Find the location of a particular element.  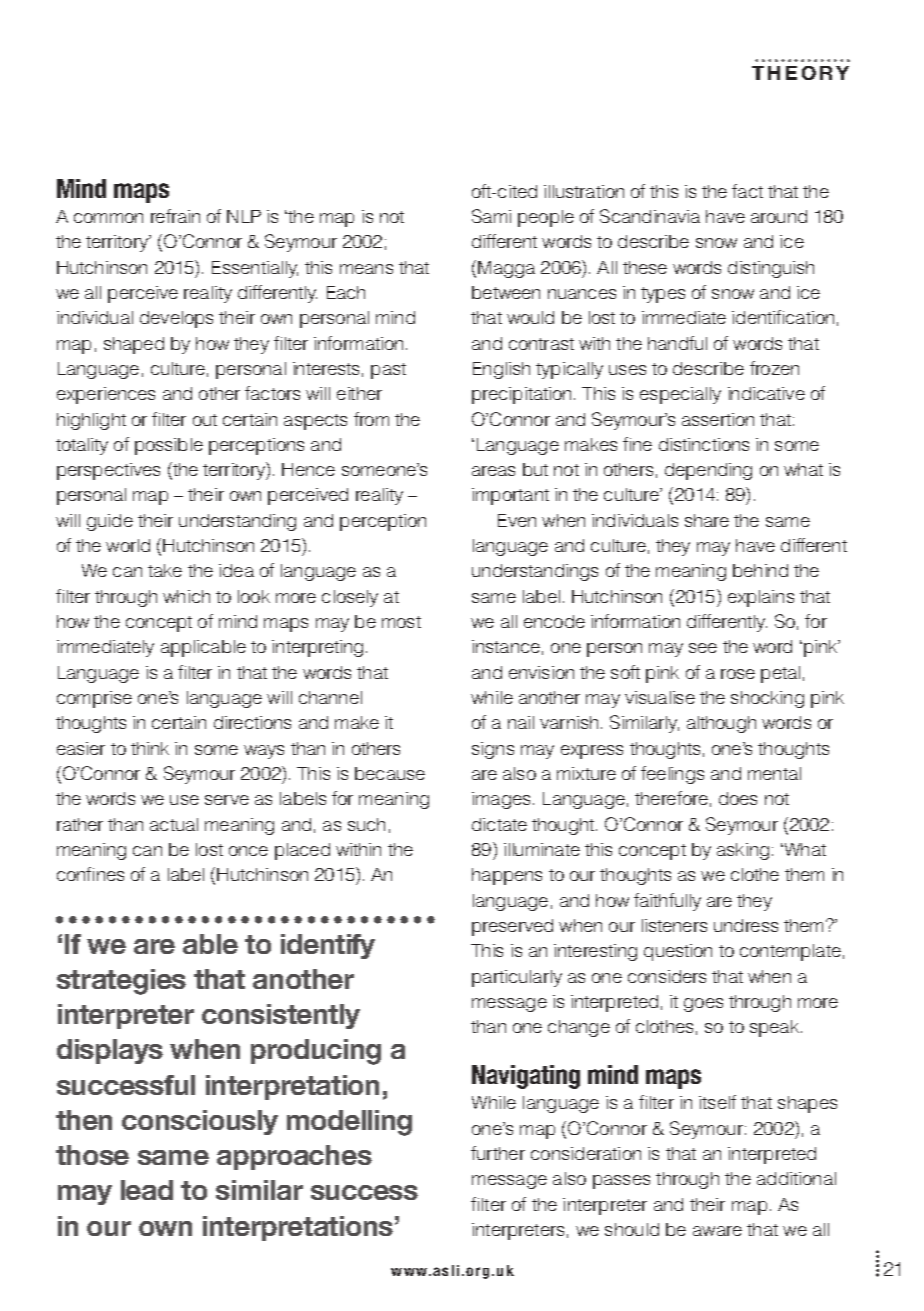

although is located at coordinates (721, 724).
